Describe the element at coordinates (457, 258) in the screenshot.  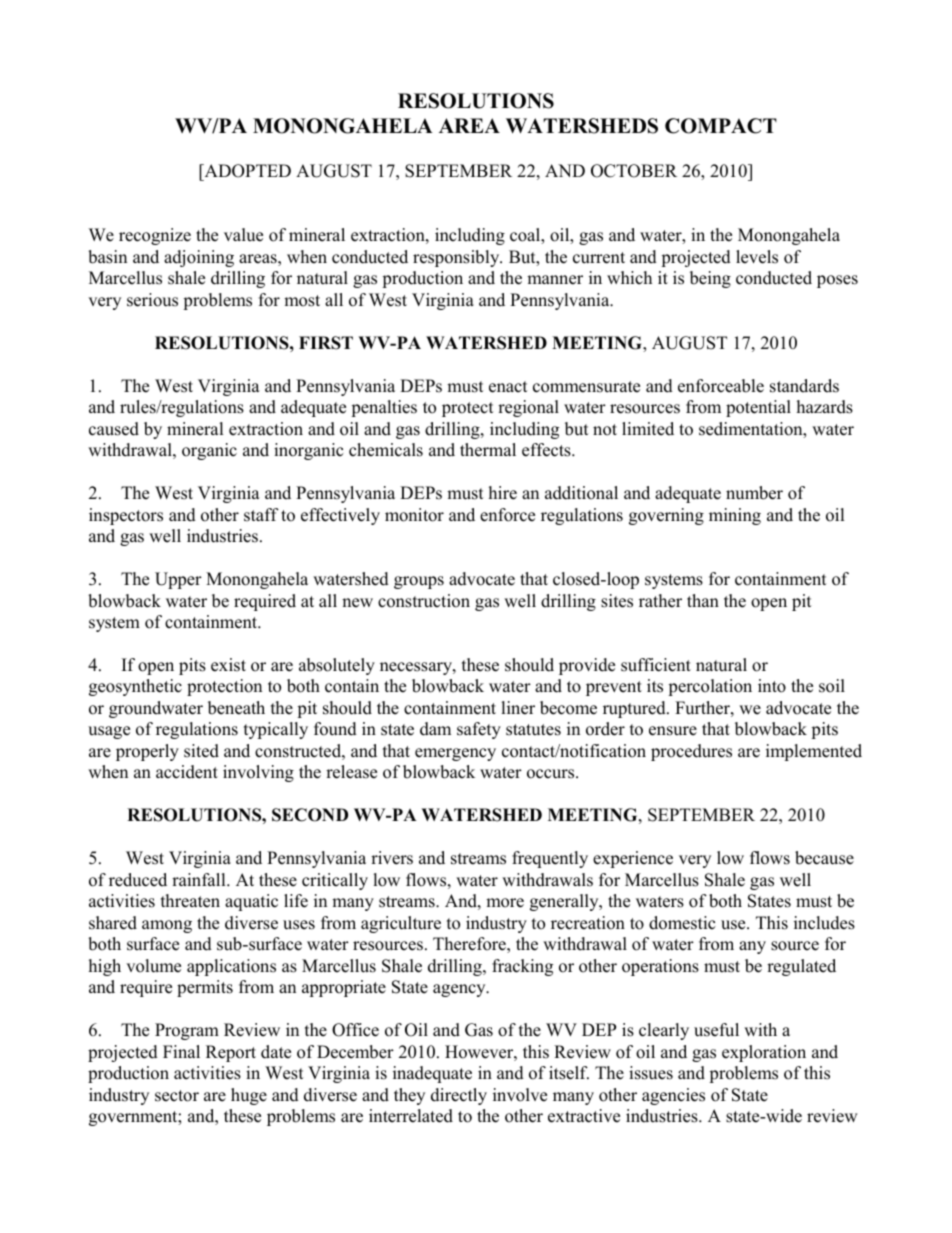
I see `responsibly` at that location.
